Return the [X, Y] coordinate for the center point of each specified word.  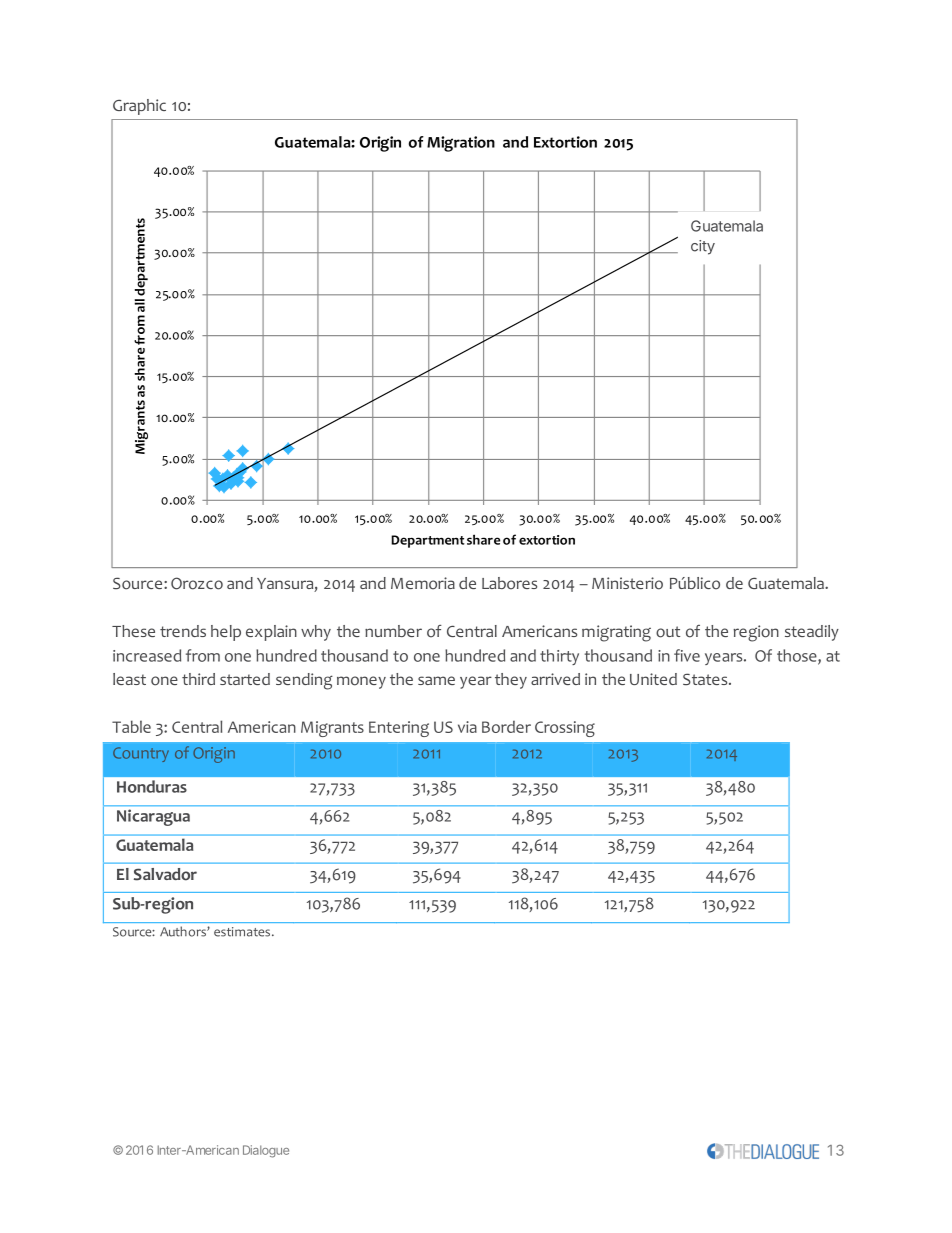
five [687, 655]
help [226, 633]
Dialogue [266, 1151]
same [436, 680]
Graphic [139, 107]
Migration [461, 144]
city [703, 247]
